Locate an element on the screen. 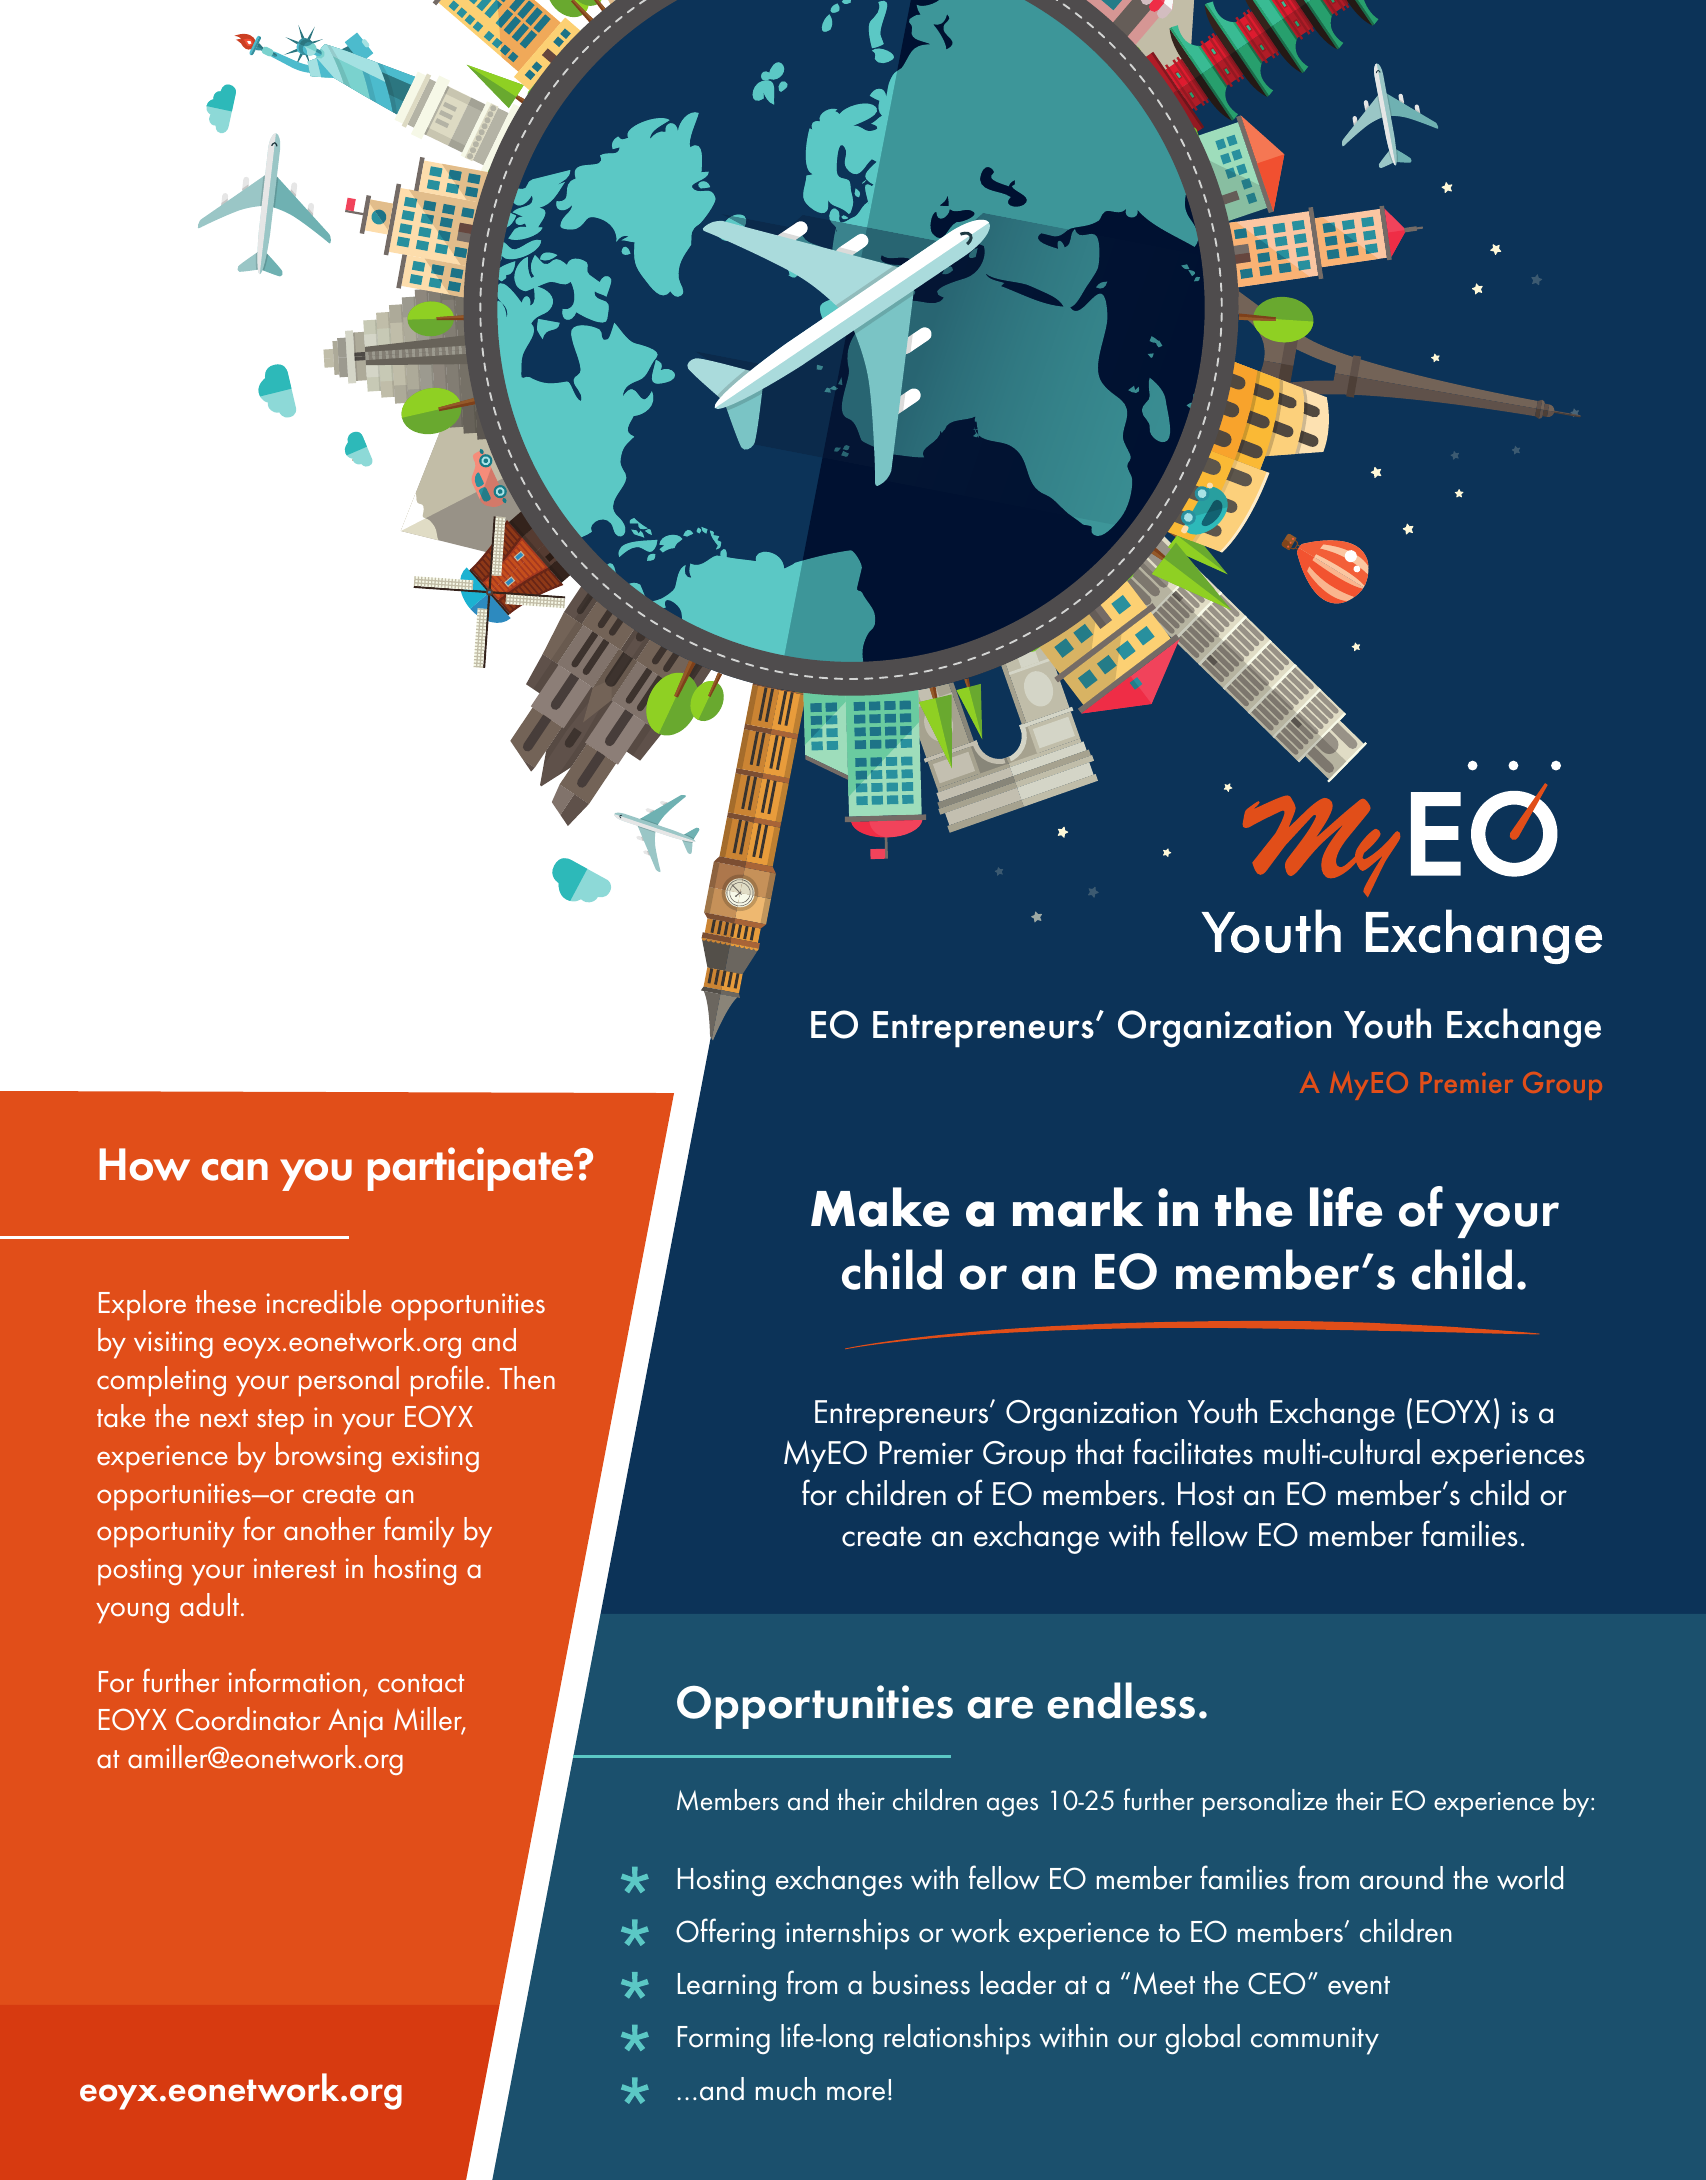 Image resolution: width=1706 pixels, height=2180 pixels. Make is located at coordinates (880, 1207).
